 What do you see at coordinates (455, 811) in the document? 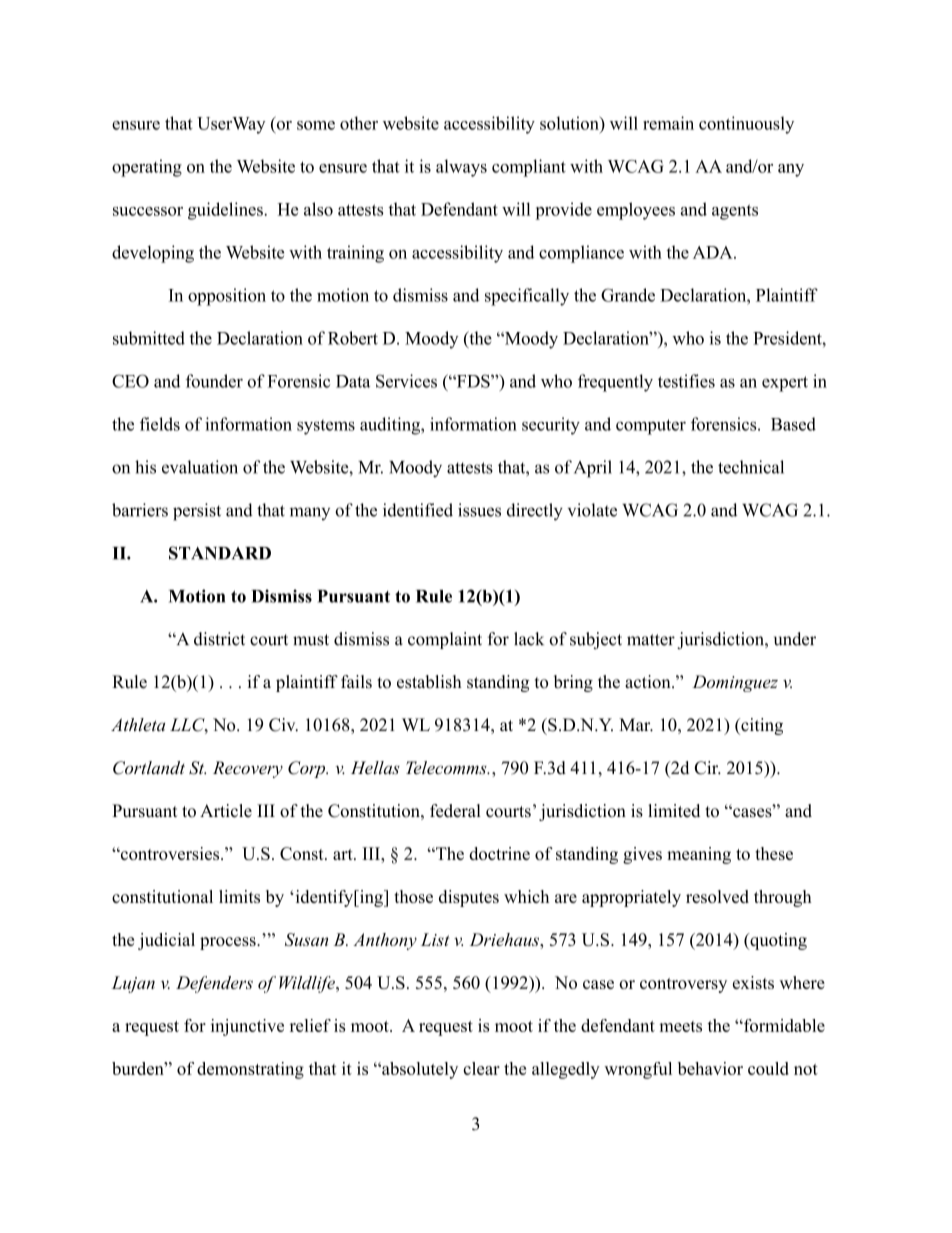
I see `federal` at bounding box center [455, 811].
